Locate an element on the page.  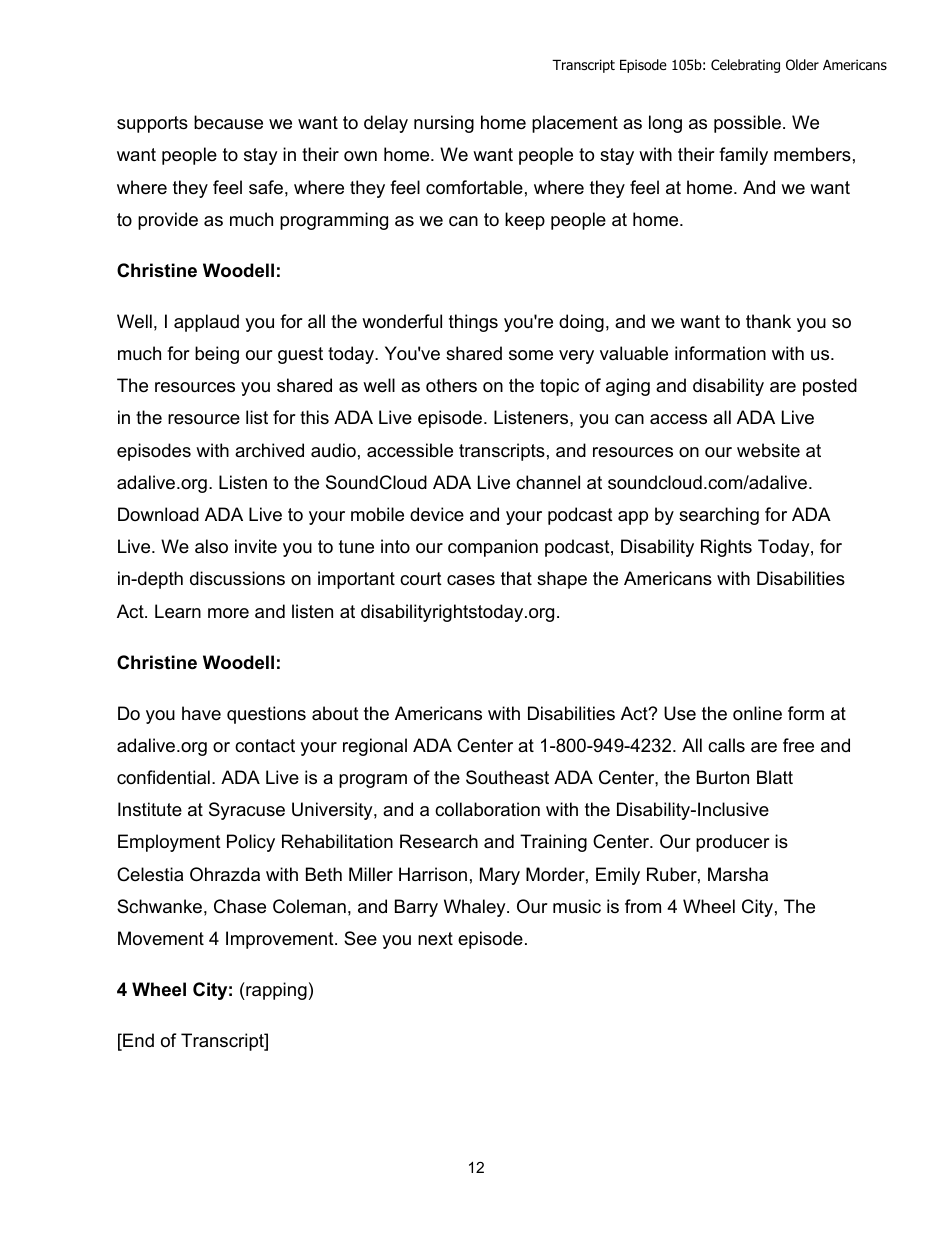
rapping is located at coordinates (275, 991).
